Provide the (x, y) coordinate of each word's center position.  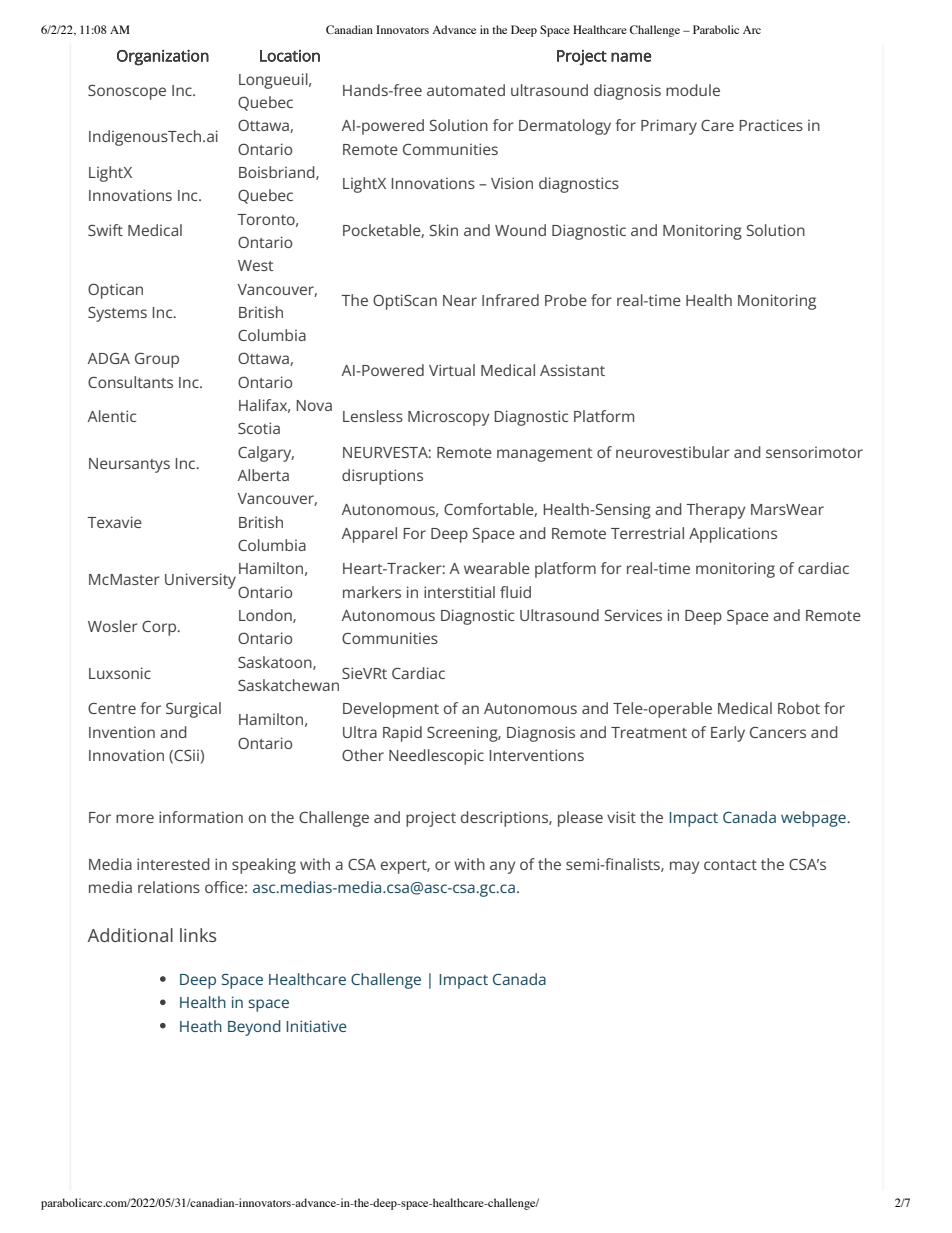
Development (391, 710)
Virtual (452, 370)
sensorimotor (814, 452)
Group (157, 360)
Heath (201, 1026)
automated (466, 90)
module (693, 90)
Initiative (316, 1026)
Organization (163, 57)
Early (728, 734)
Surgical (193, 710)
